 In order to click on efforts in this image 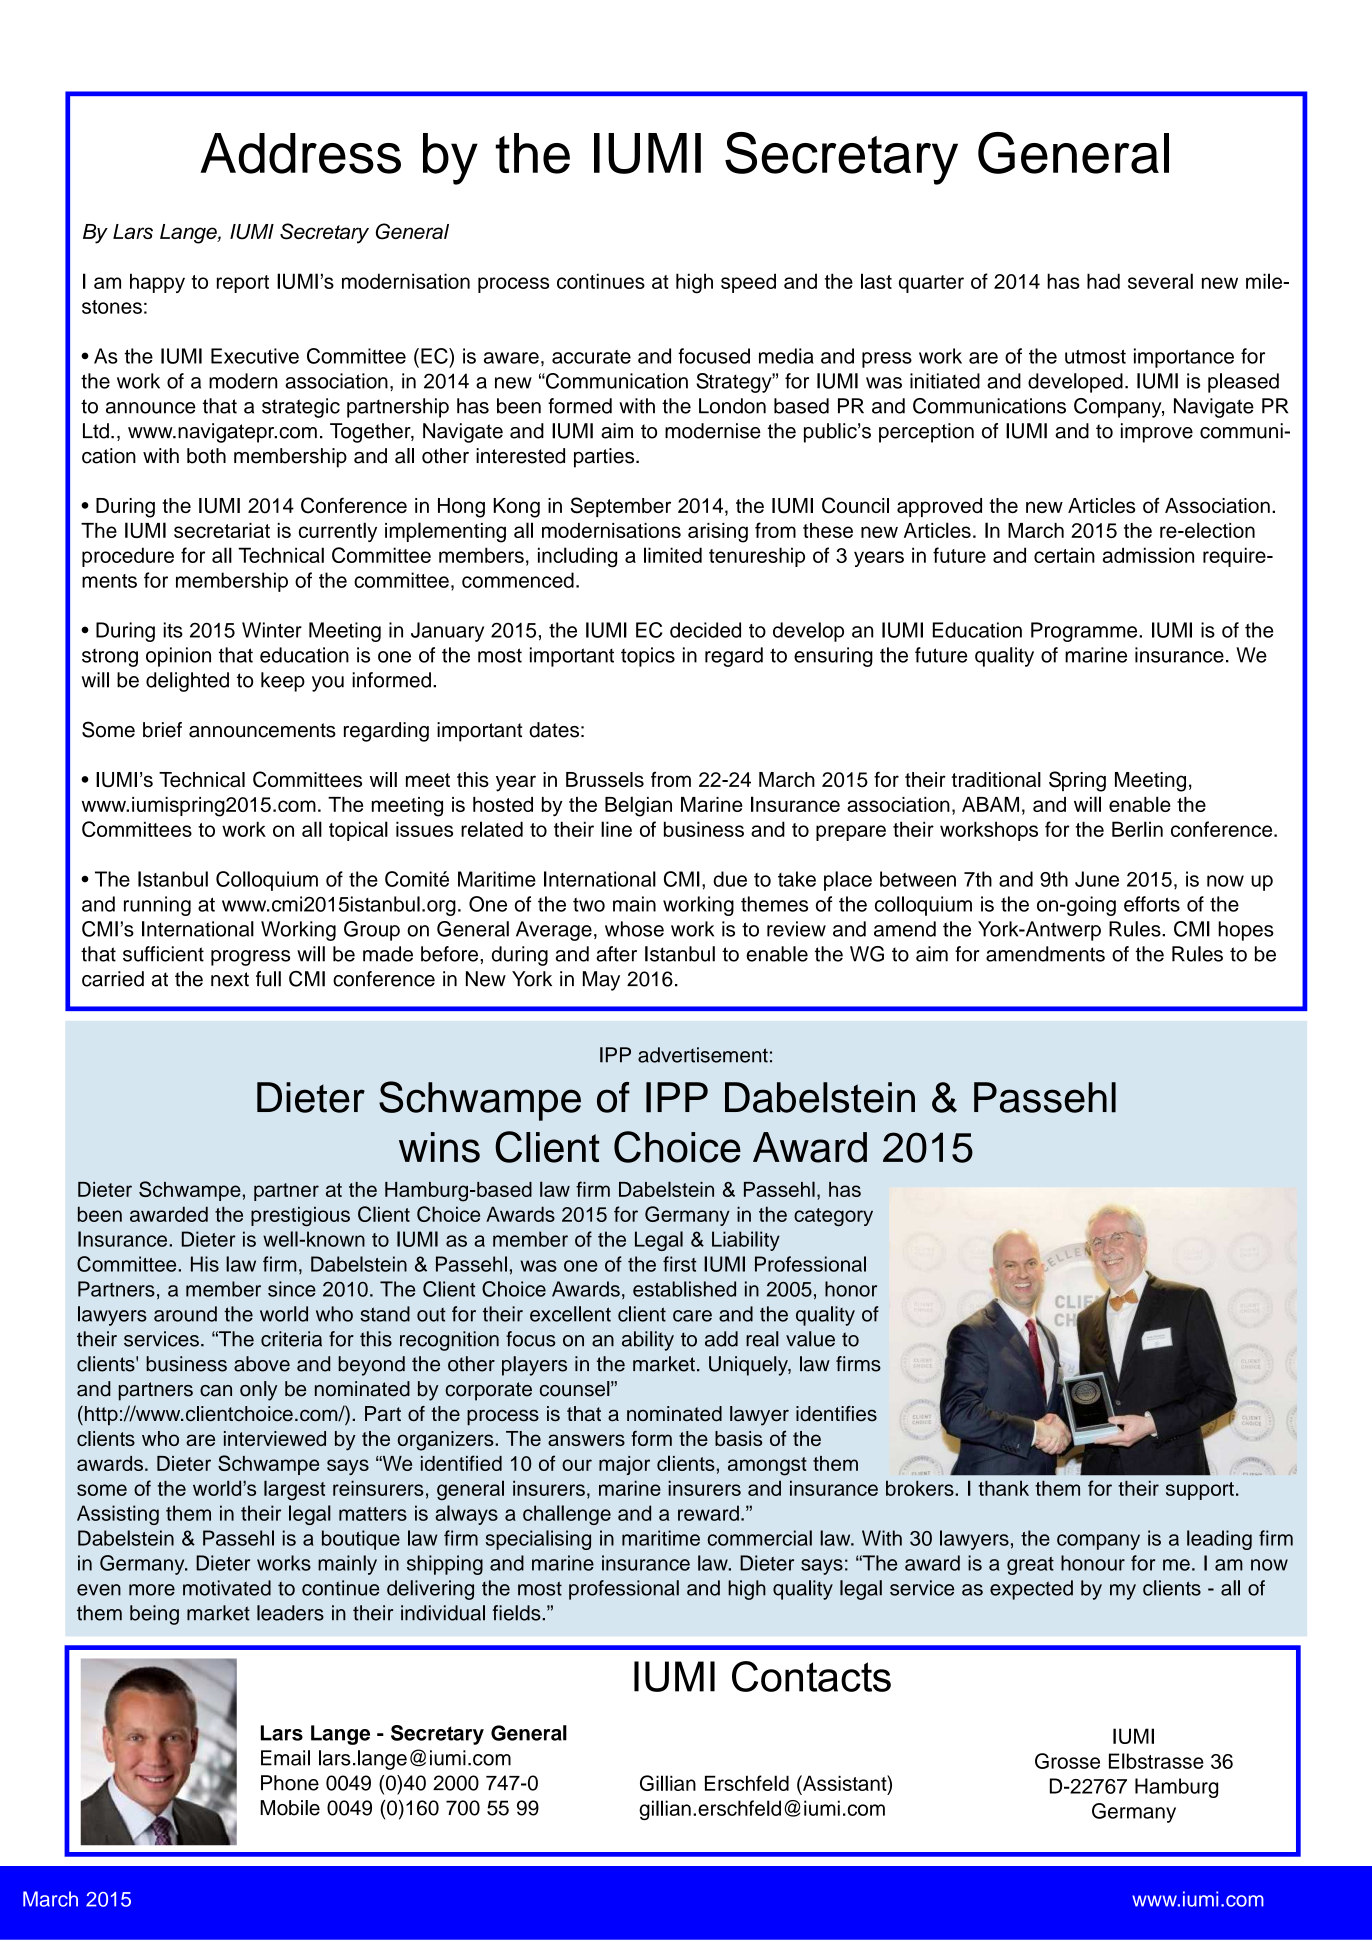, I will do `click(1152, 904)`.
